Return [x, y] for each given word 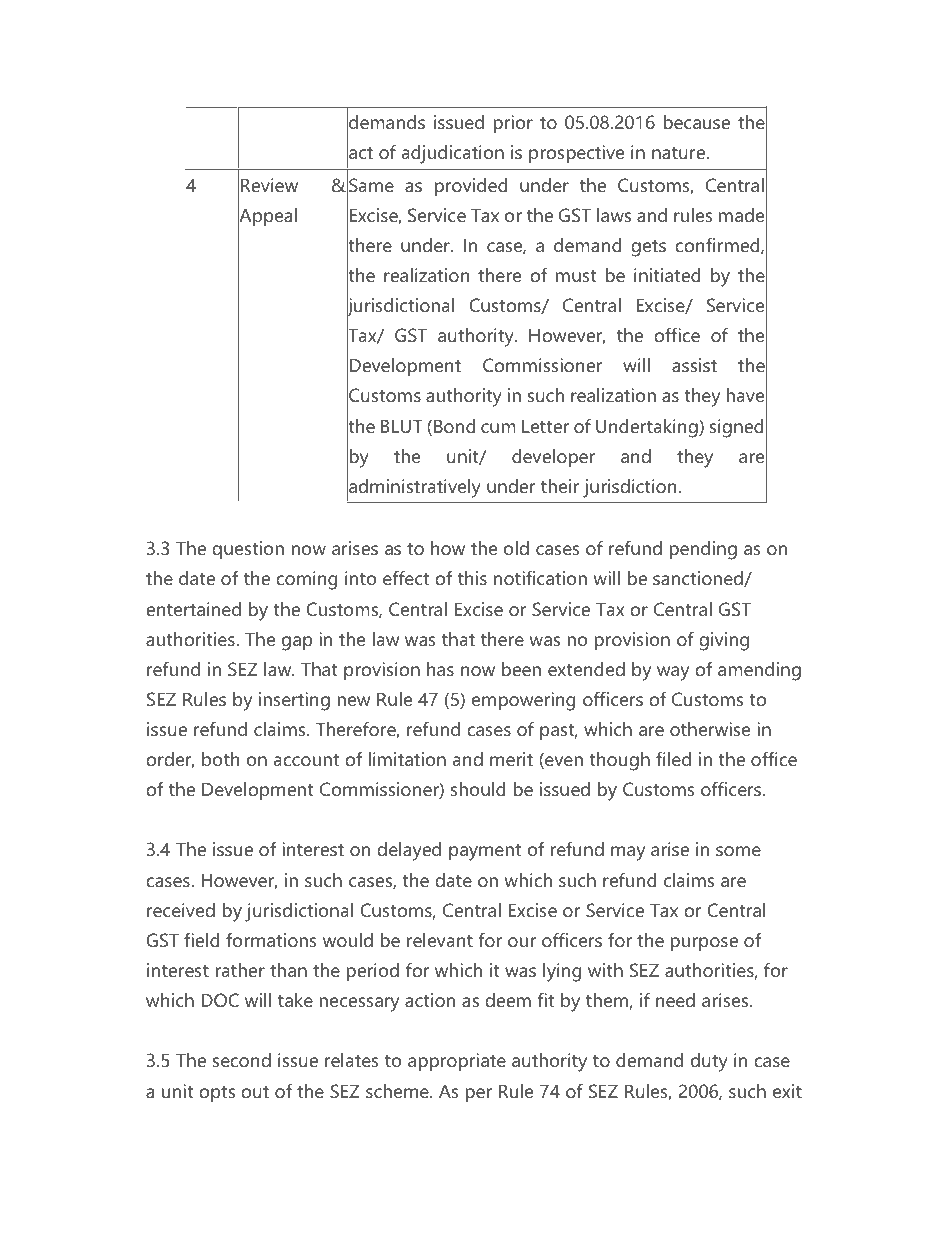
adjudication [453, 154]
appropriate [457, 1062]
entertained [193, 609]
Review [269, 185]
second [241, 1060]
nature [679, 153]
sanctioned [699, 579]
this [472, 578]
